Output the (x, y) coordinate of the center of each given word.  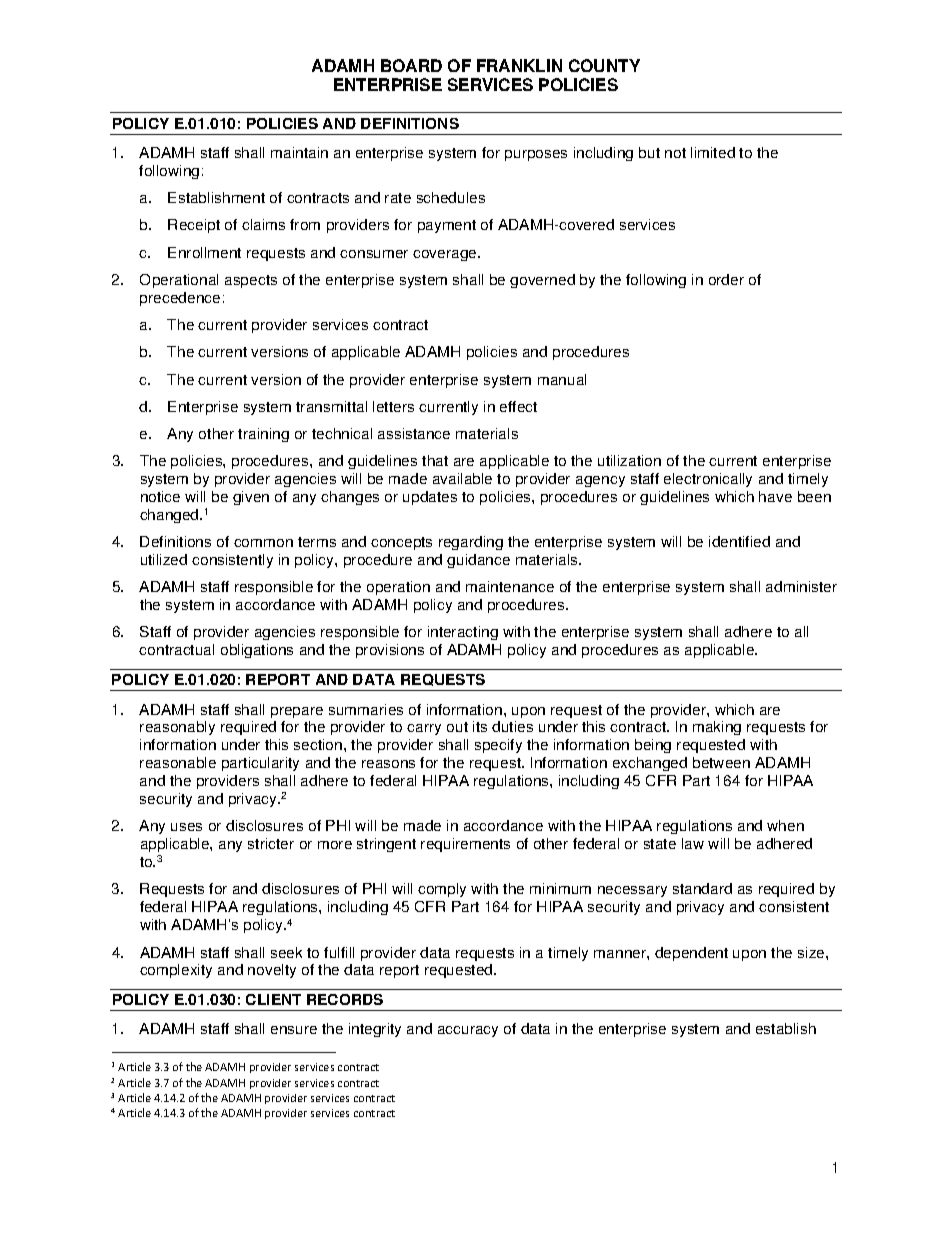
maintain (299, 152)
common (263, 543)
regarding (471, 543)
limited (713, 152)
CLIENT (273, 999)
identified (739, 541)
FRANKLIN (519, 65)
